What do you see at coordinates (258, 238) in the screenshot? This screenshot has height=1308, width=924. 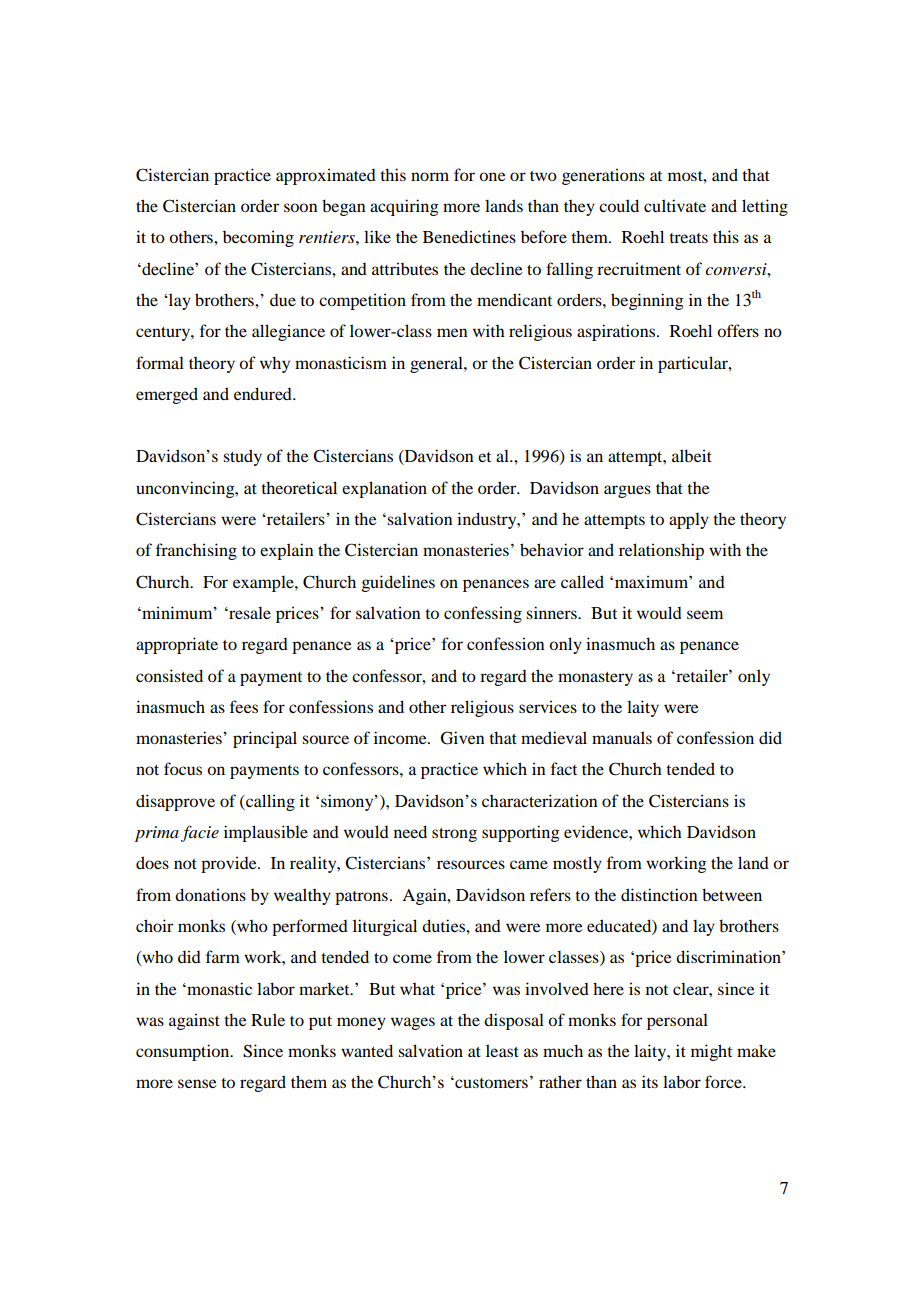 I see `becoming` at bounding box center [258, 238].
